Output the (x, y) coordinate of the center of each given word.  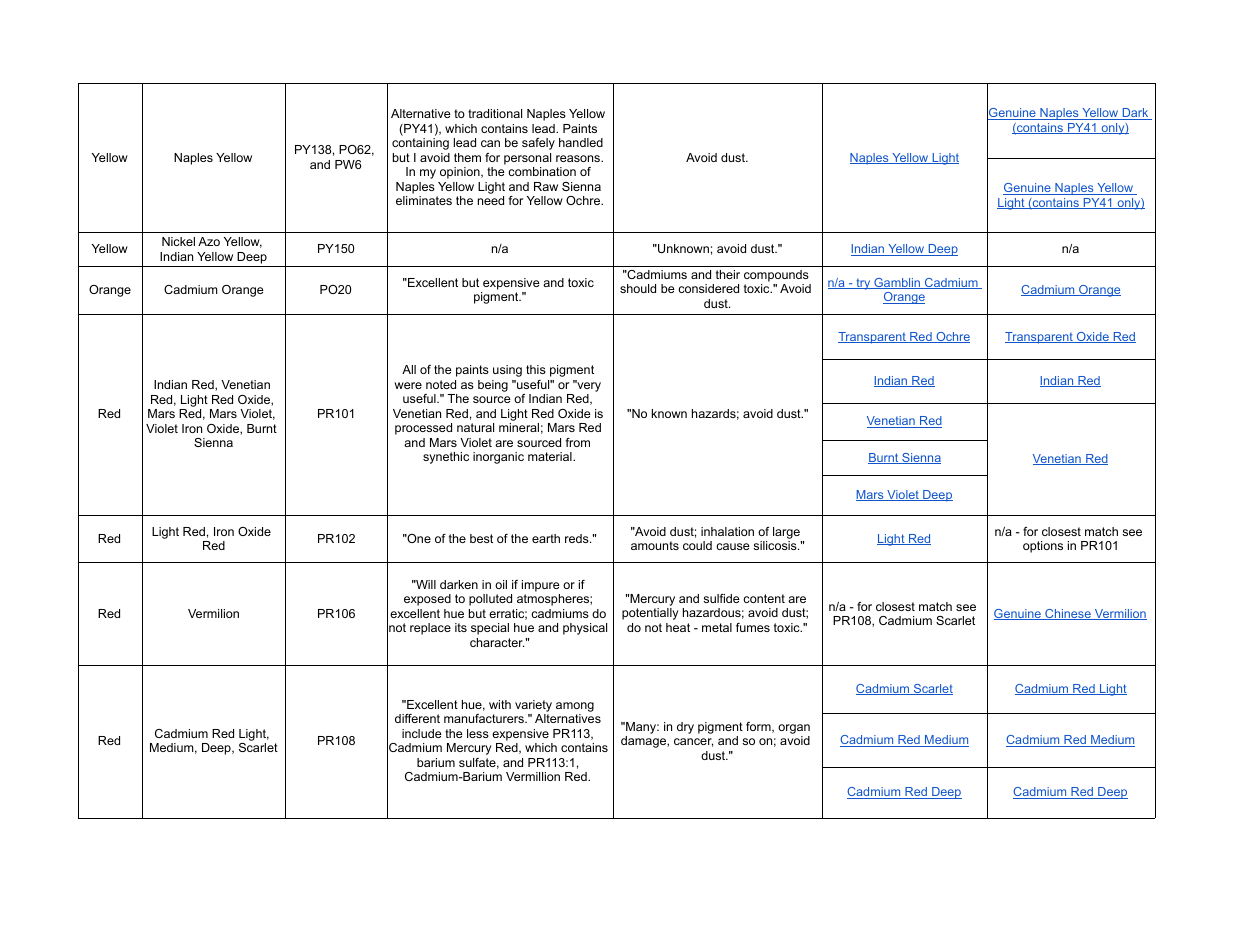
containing (420, 144)
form (759, 727)
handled (581, 142)
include (422, 733)
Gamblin (897, 283)
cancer (693, 742)
